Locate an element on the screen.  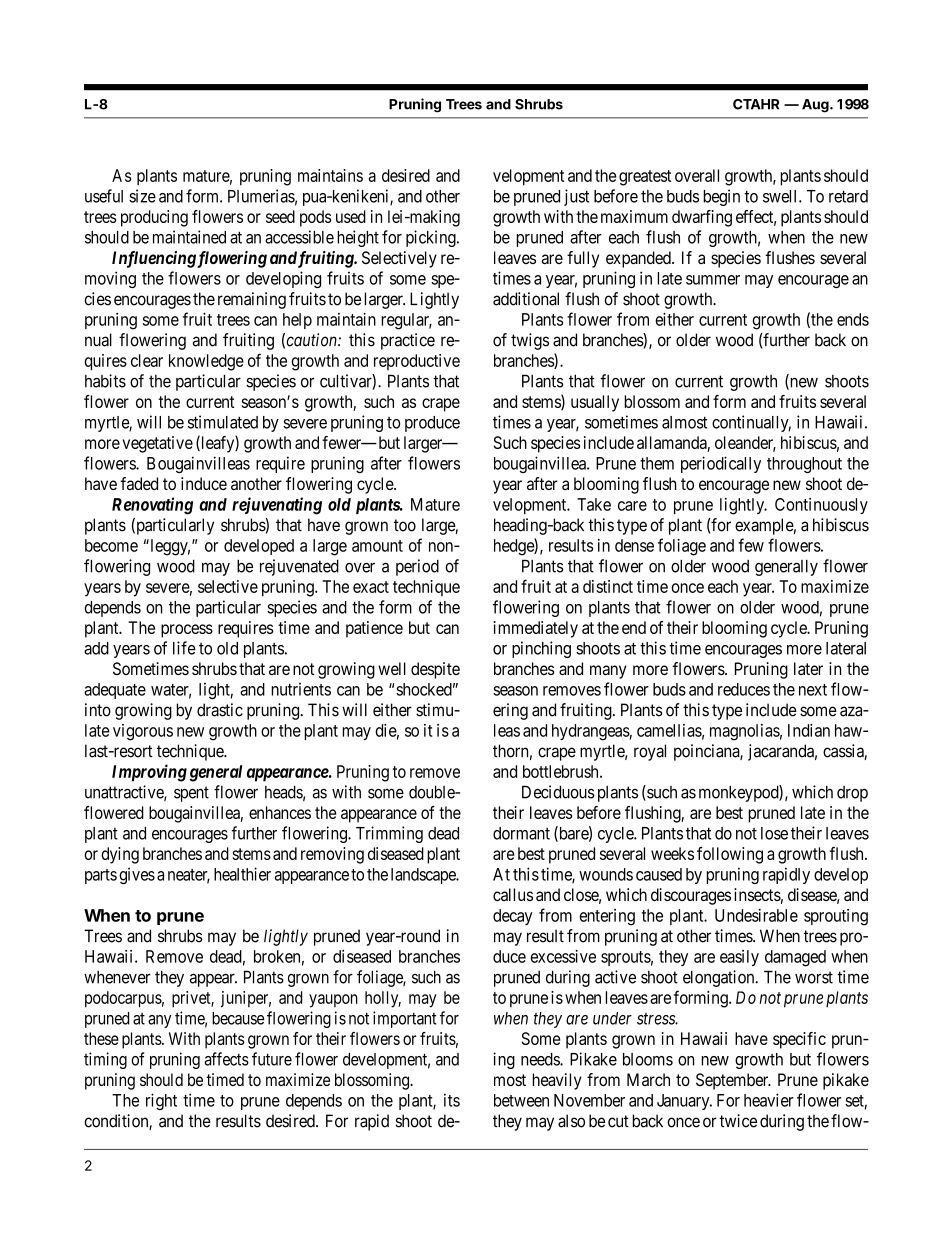
vegetative is located at coordinates (158, 444).
